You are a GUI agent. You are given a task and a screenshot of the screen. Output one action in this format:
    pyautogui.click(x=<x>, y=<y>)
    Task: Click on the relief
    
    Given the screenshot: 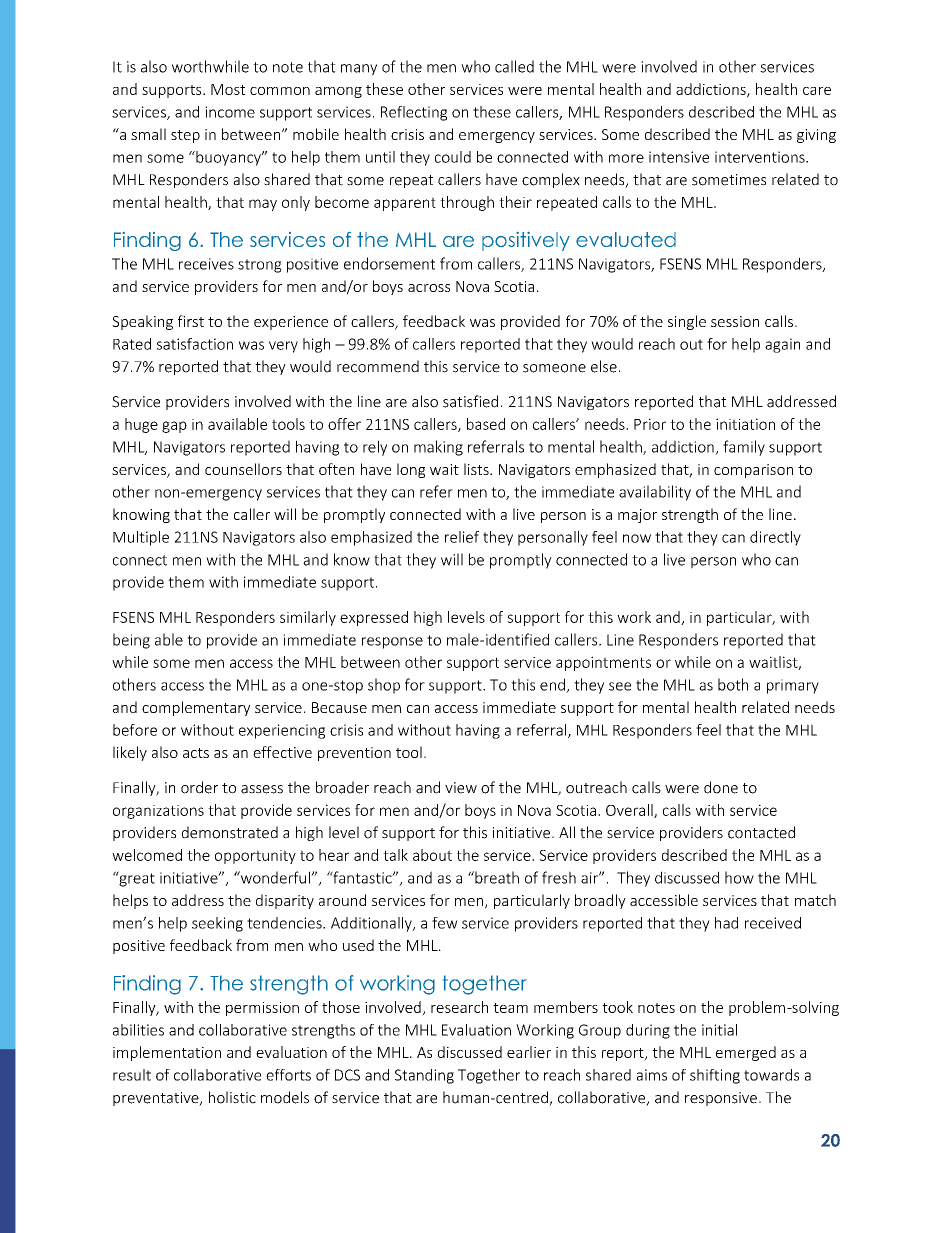 What is the action you would take?
    pyautogui.click(x=462, y=537)
